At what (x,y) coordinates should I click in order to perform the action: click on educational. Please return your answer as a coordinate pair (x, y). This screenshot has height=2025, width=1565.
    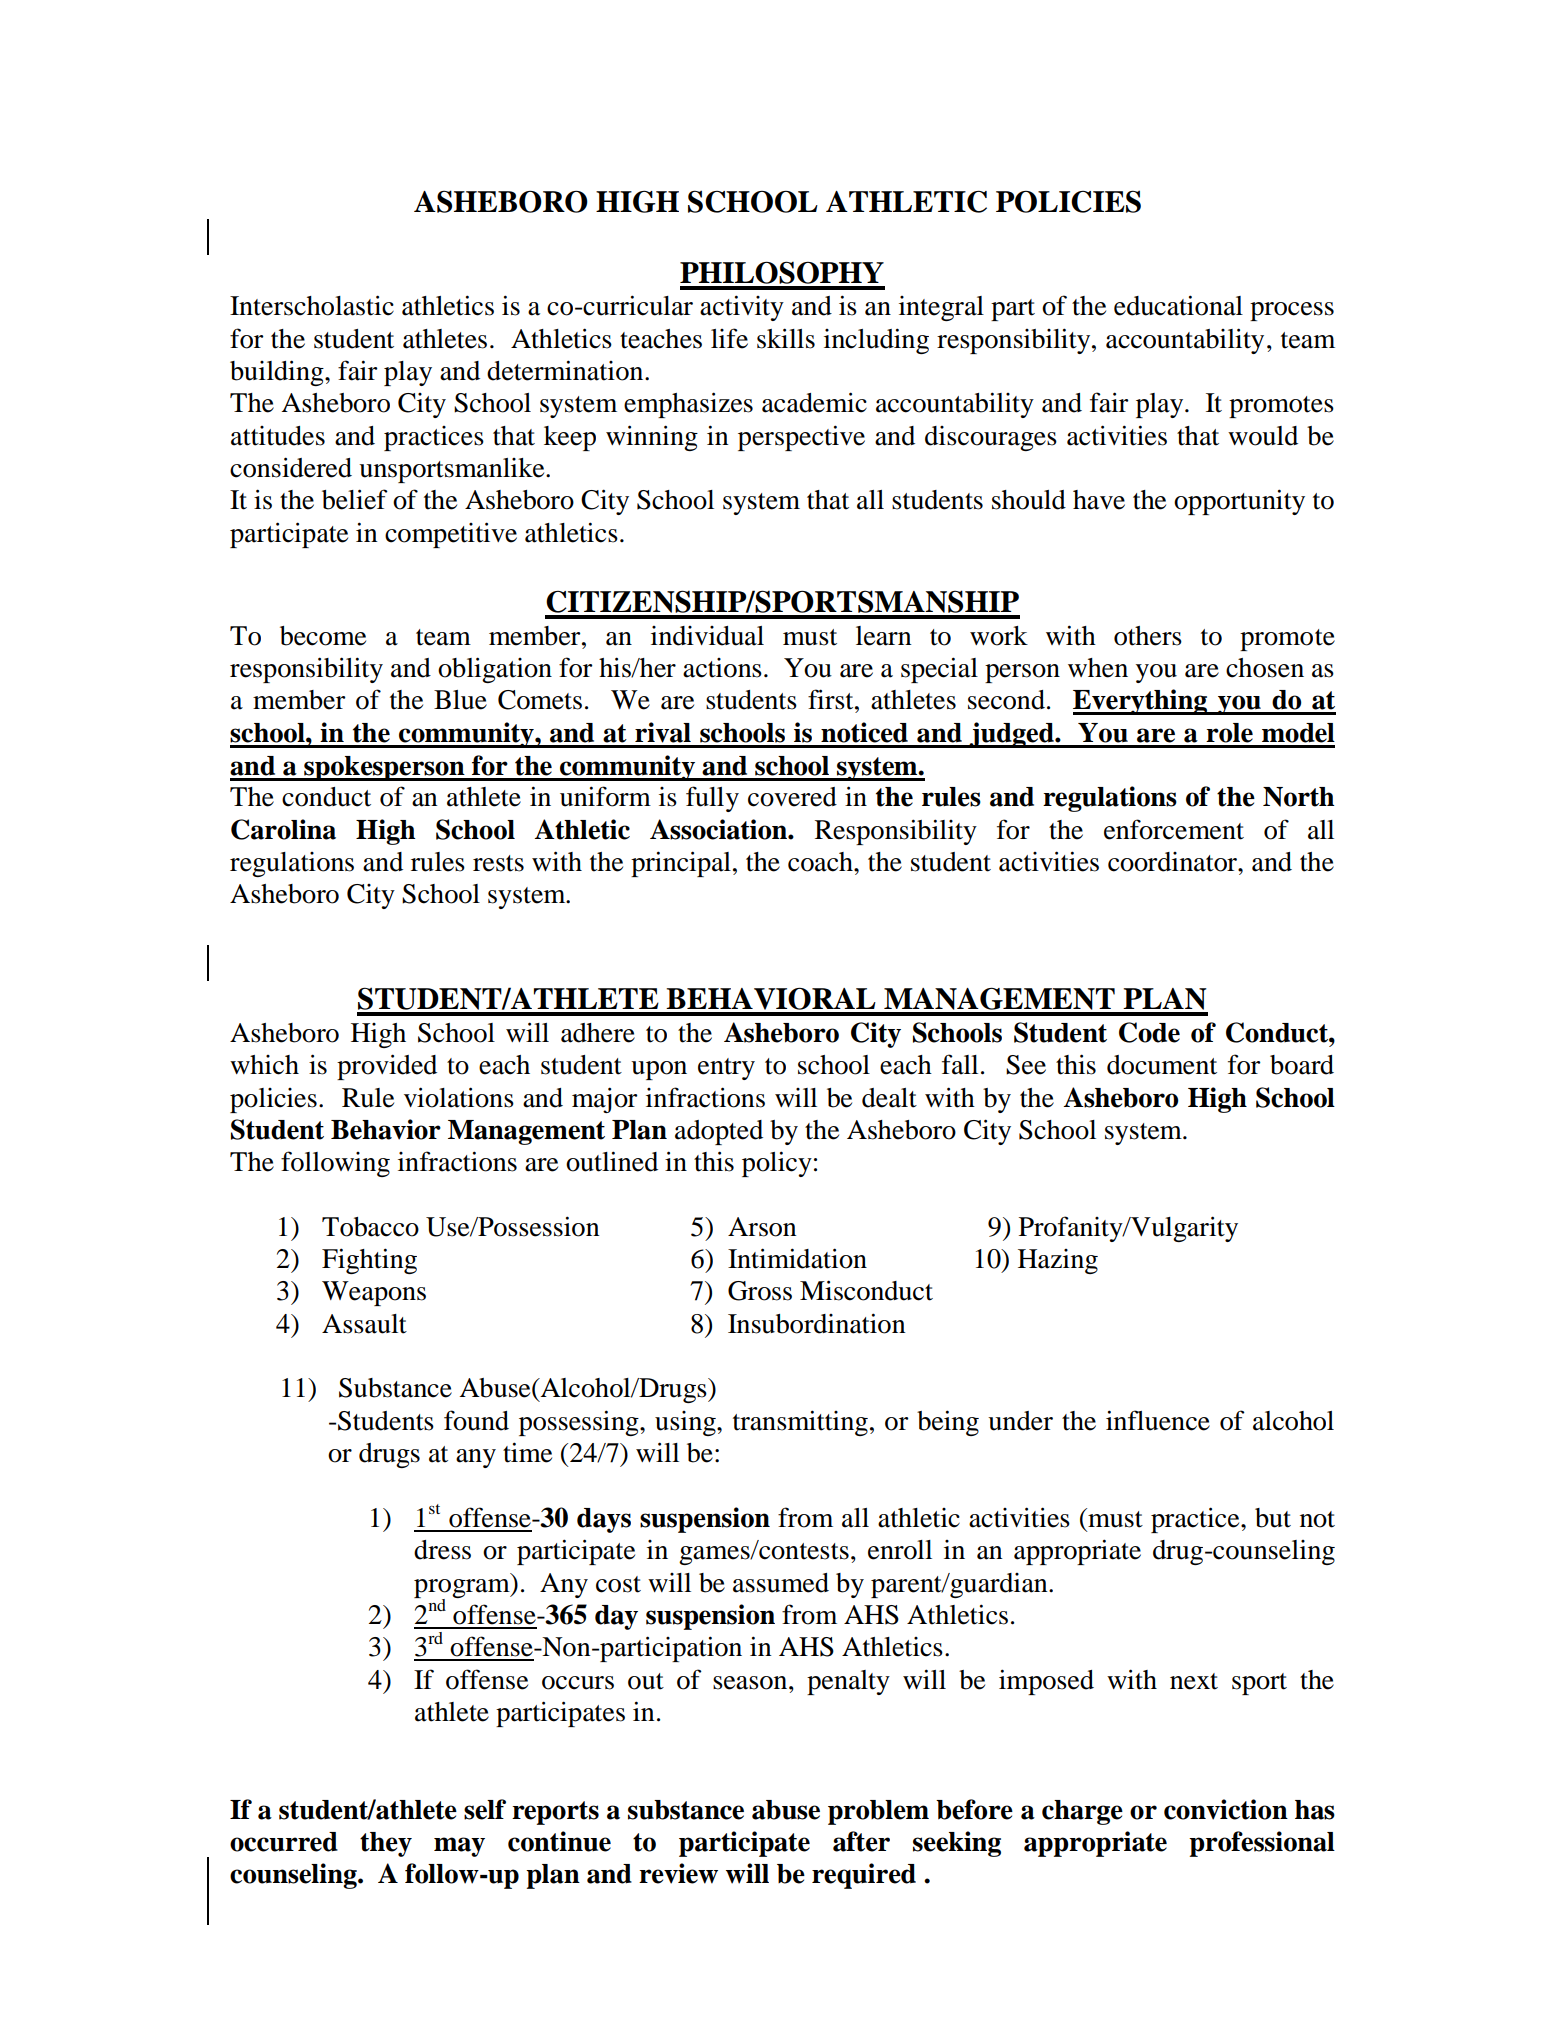
    Looking at the image, I should click on (1178, 305).
